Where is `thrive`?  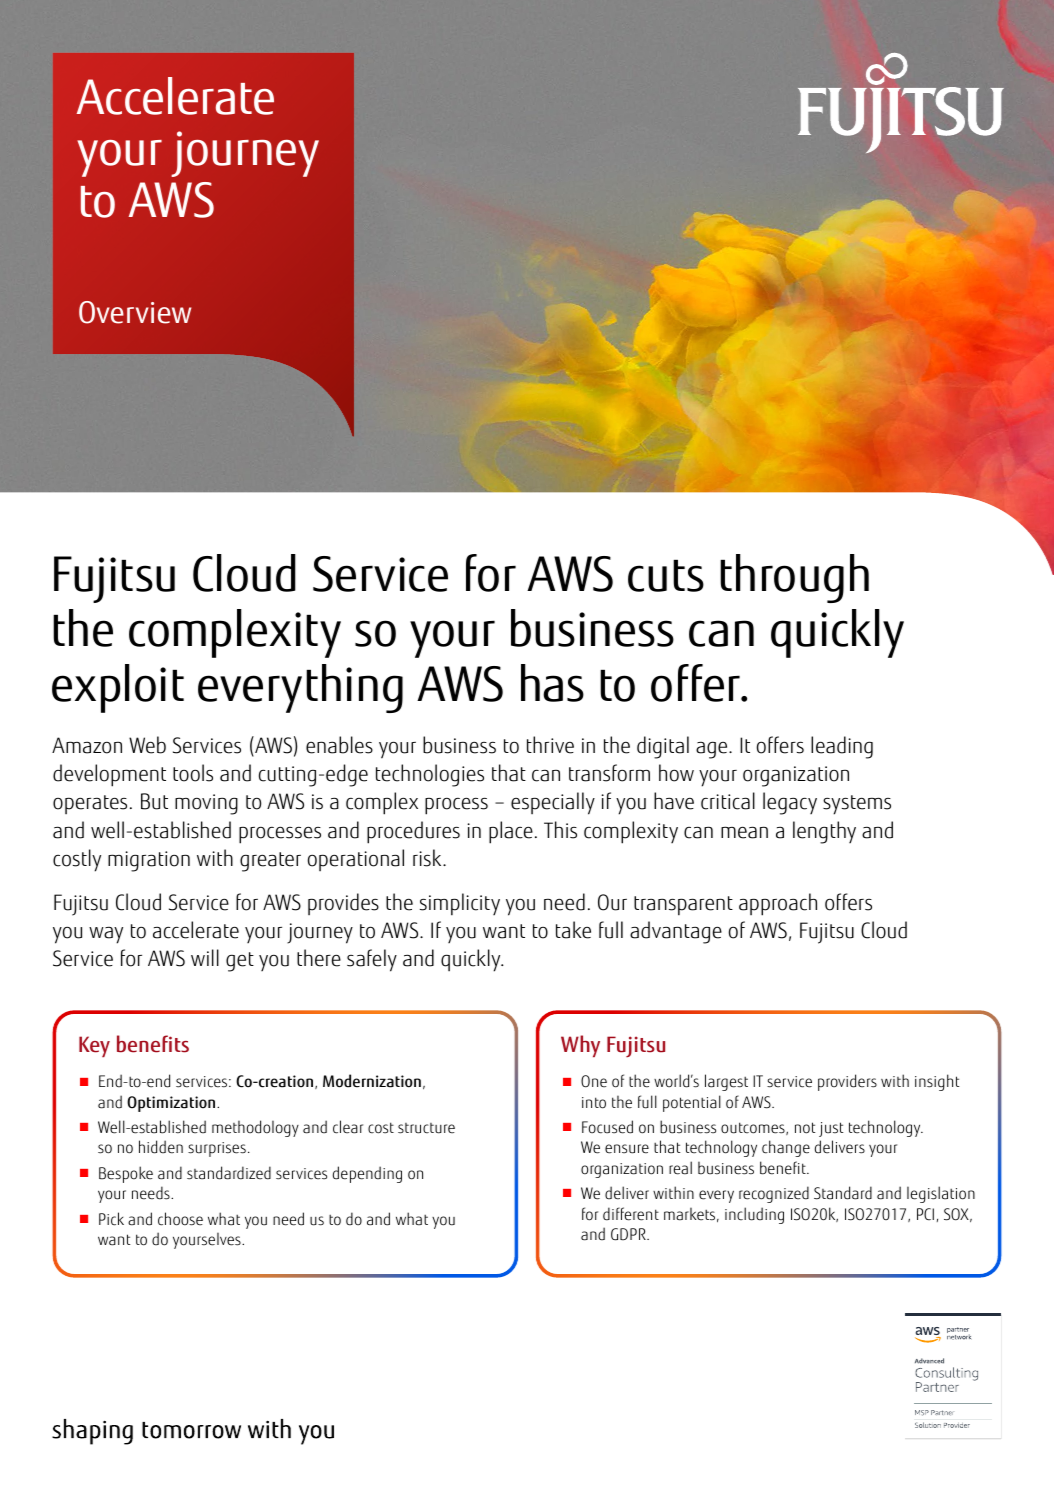 thrive is located at coordinates (550, 745).
